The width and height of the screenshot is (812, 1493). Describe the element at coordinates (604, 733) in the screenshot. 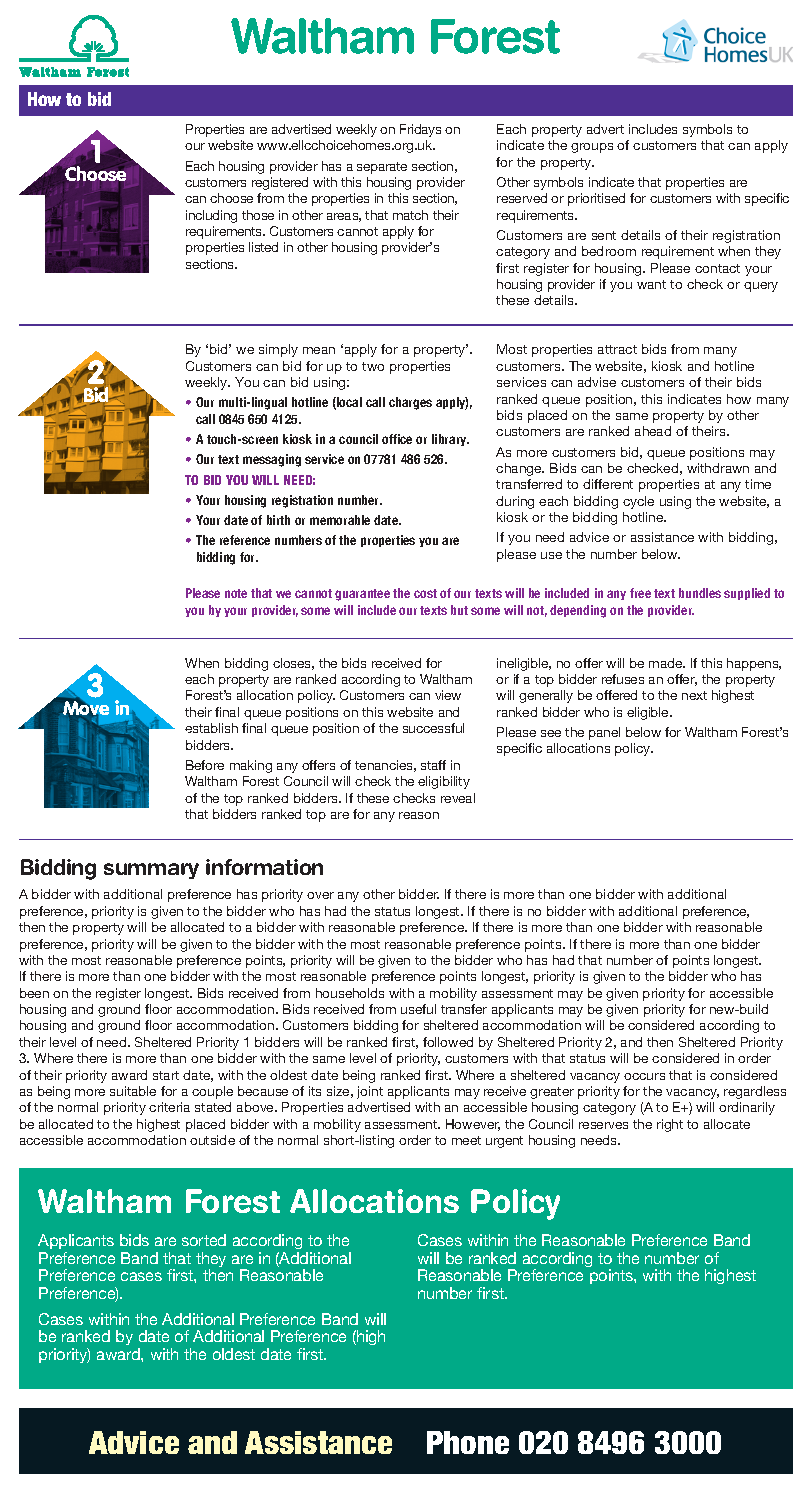

I see `panel` at that location.
